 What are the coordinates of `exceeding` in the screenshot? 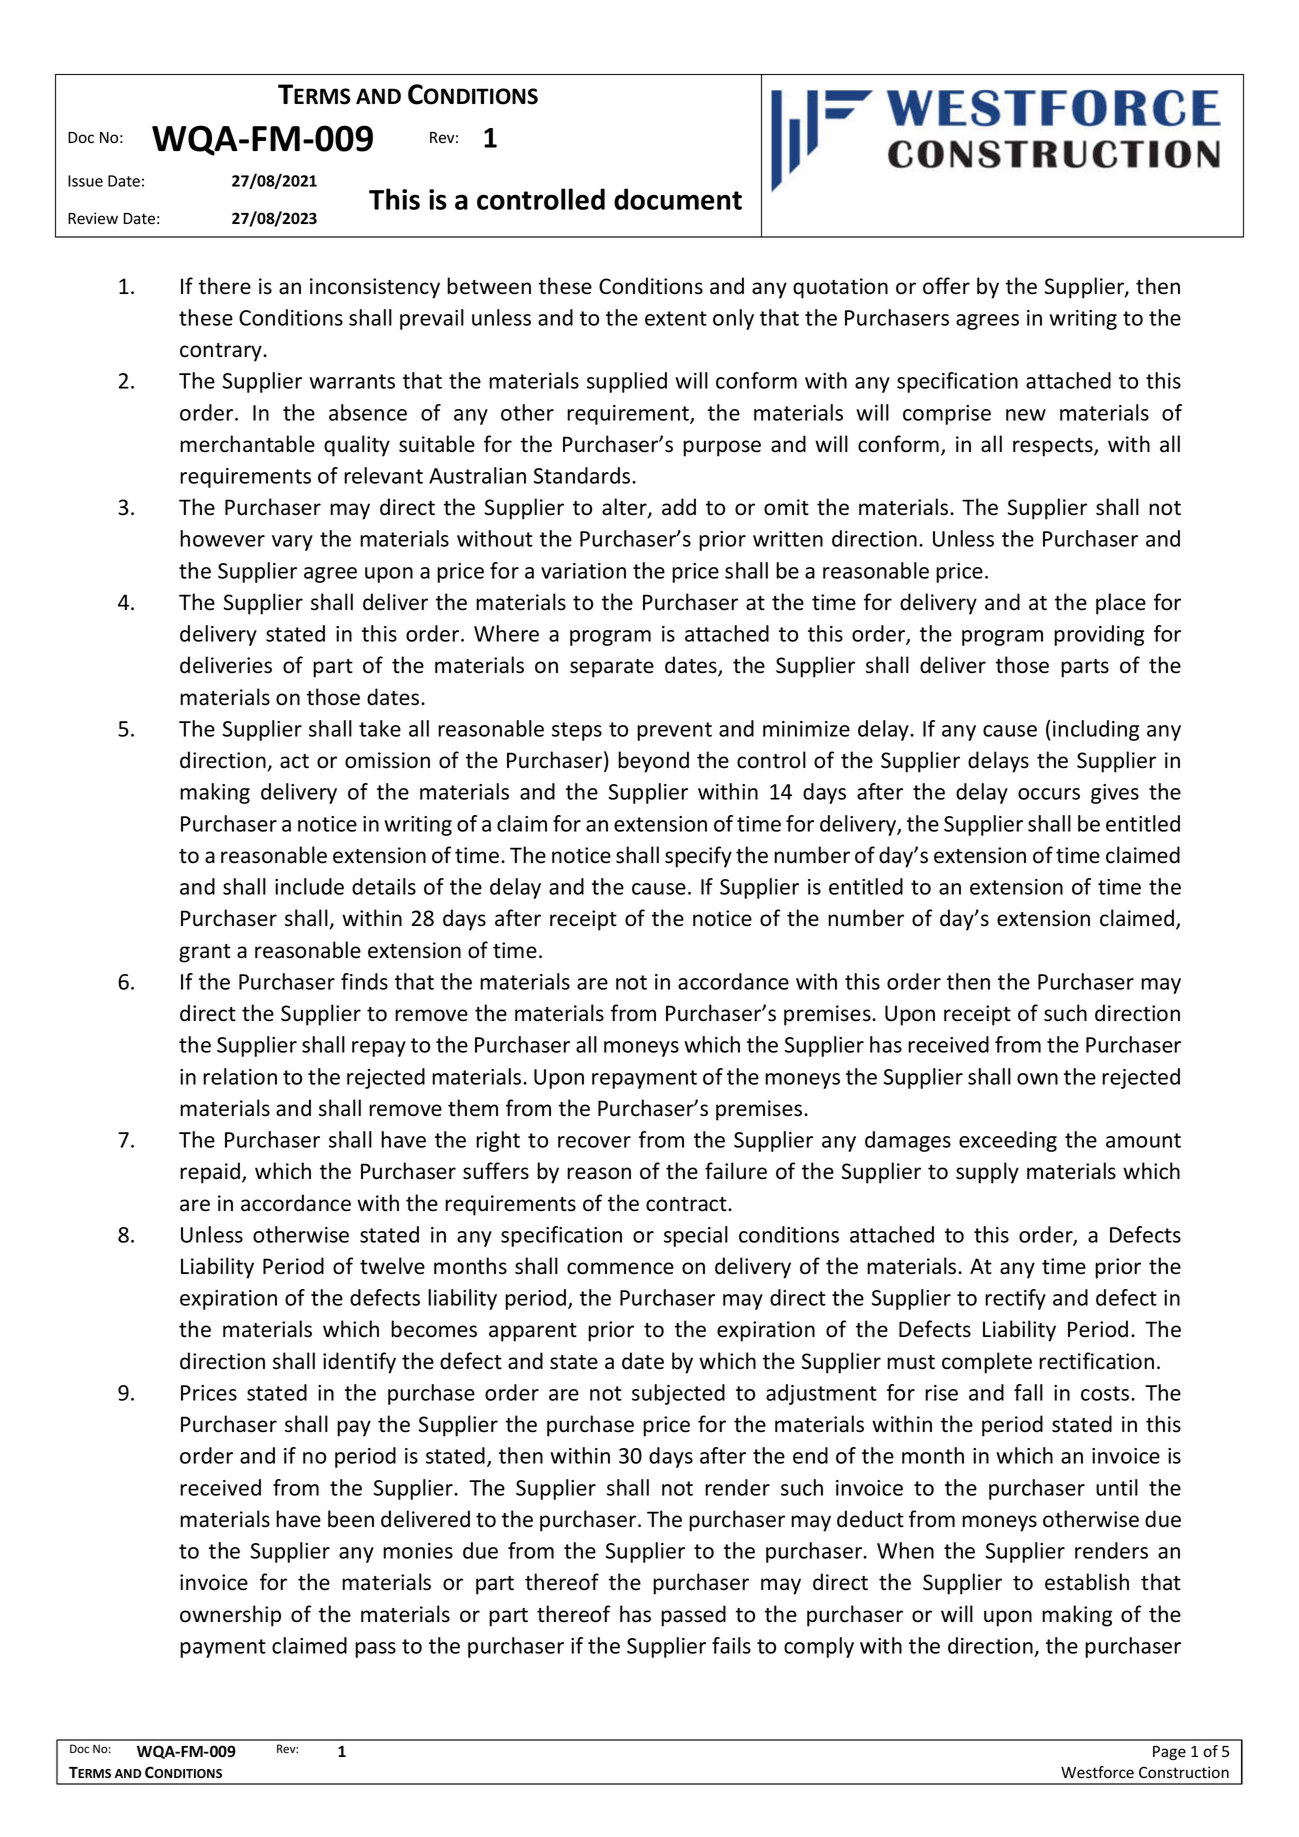 It's located at (1008, 1141).
